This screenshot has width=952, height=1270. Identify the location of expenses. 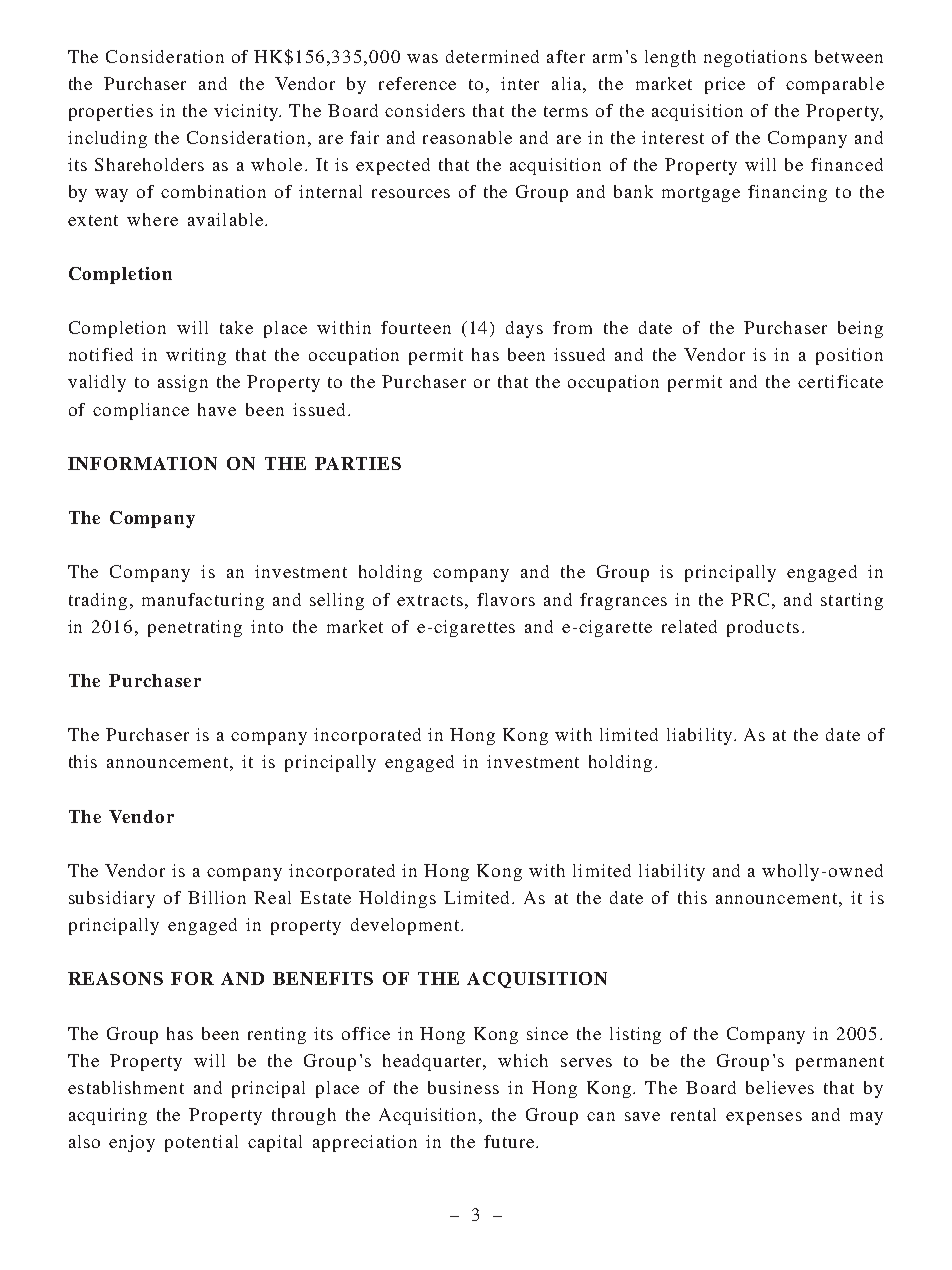
(764, 1118).
